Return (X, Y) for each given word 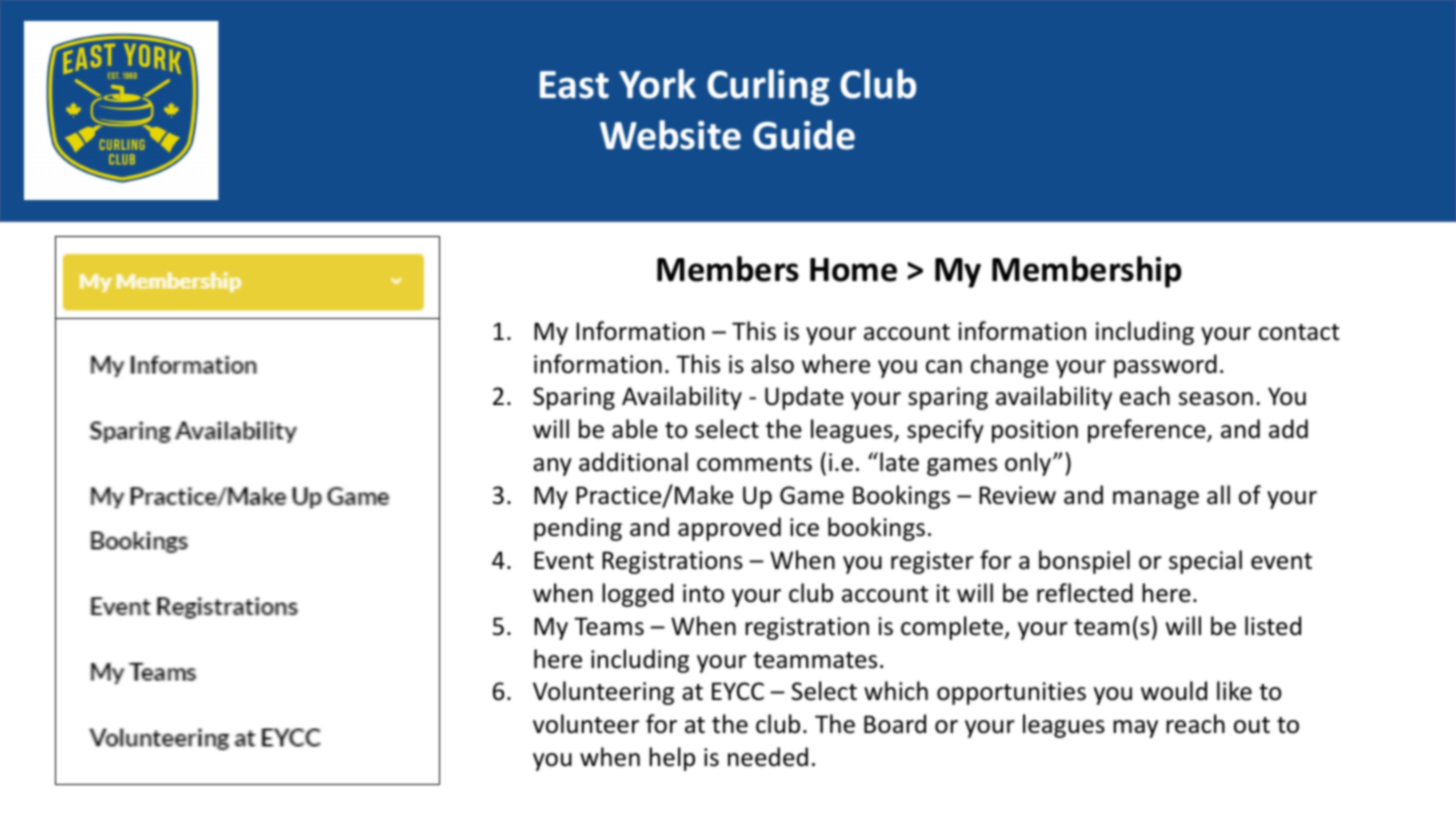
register (932, 562)
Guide (804, 135)
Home (853, 270)
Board (895, 724)
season (1216, 399)
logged (637, 595)
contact (1299, 332)
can (944, 367)
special (1205, 562)
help (672, 759)
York (657, 84)
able (635, 429)
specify (945, 431)
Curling (768, 87)
